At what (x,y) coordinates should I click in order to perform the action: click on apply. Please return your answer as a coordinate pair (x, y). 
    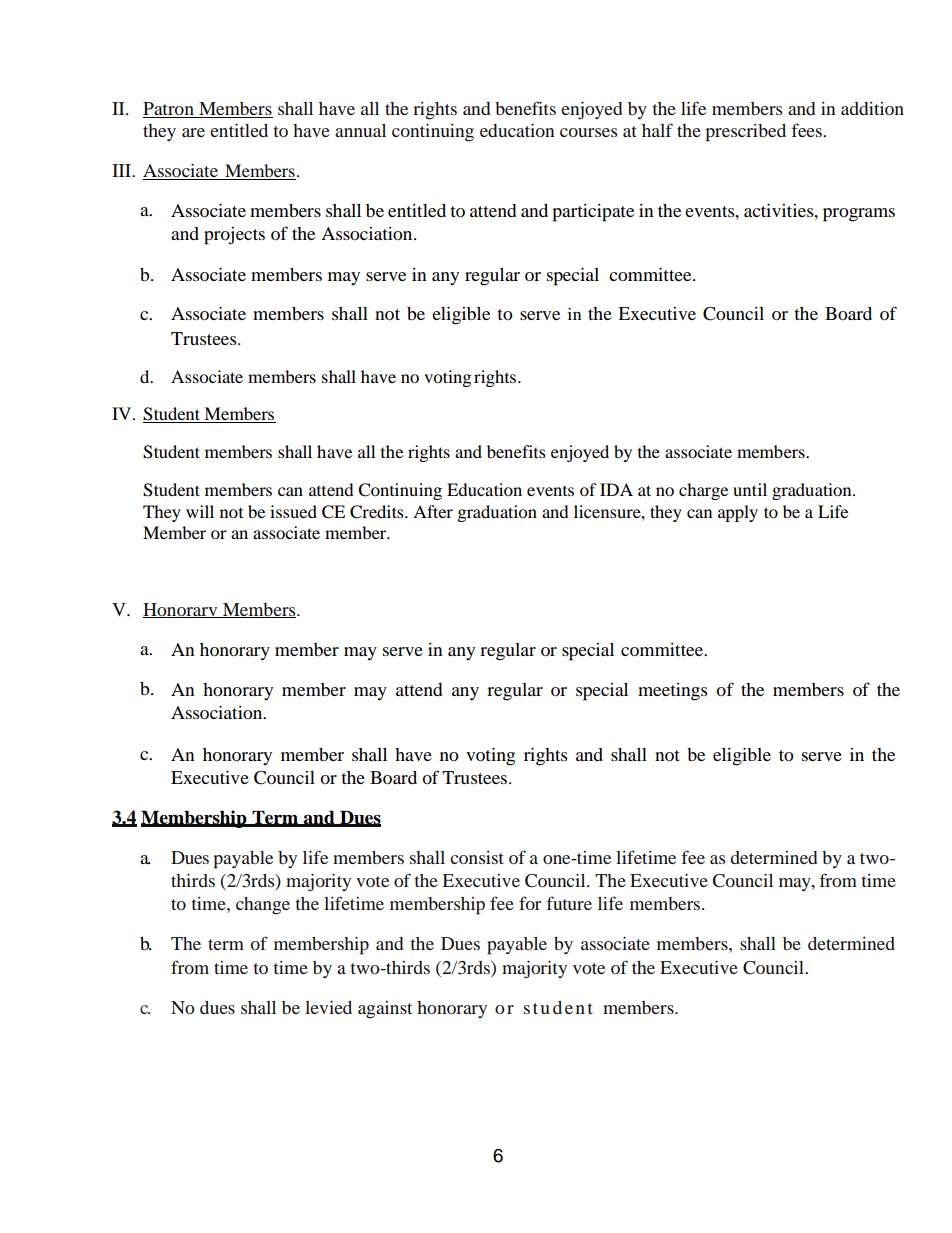
    Looking at the image, I should click on (738, 513).
